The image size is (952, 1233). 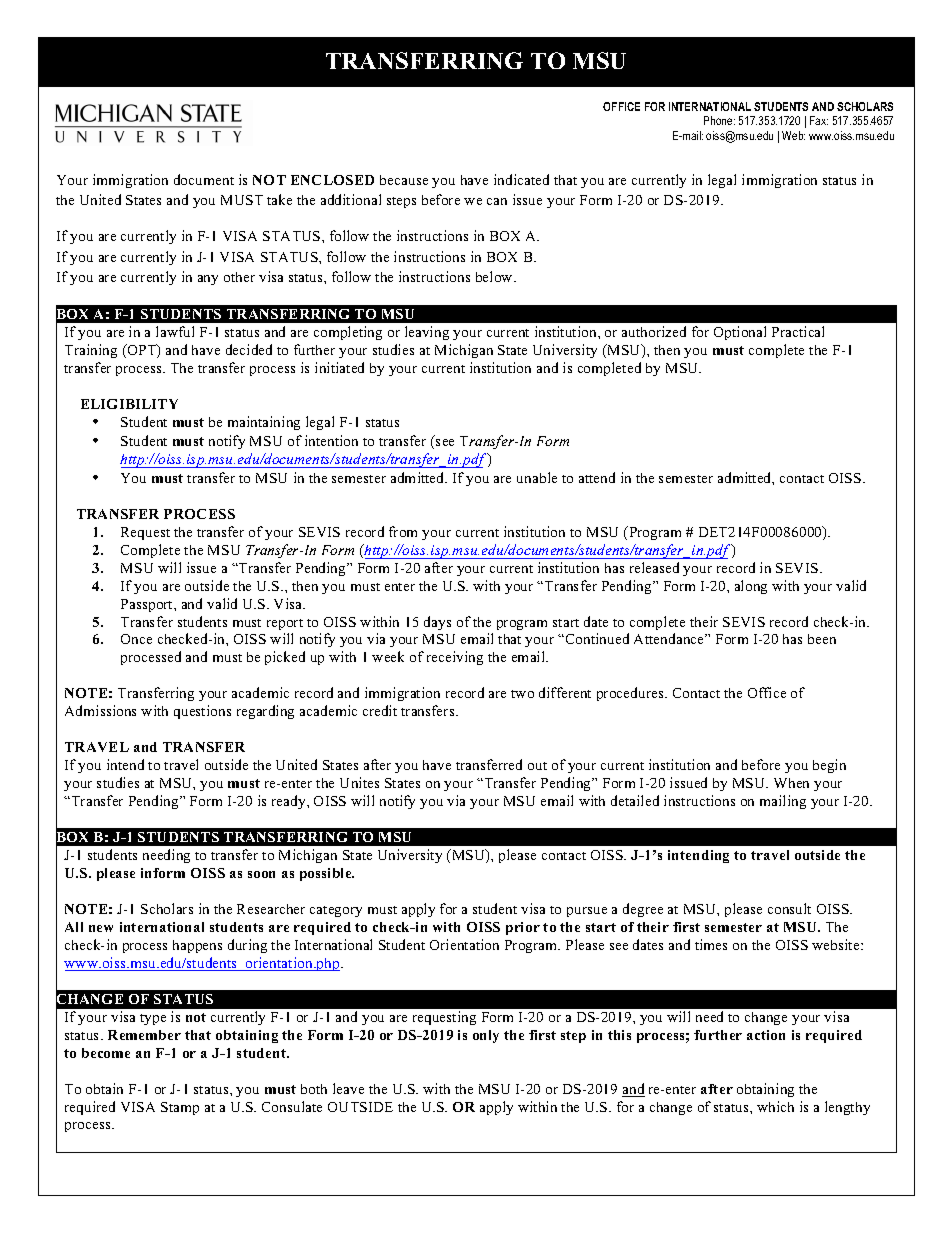 I want to click on because, so click(x=404, y=180).
